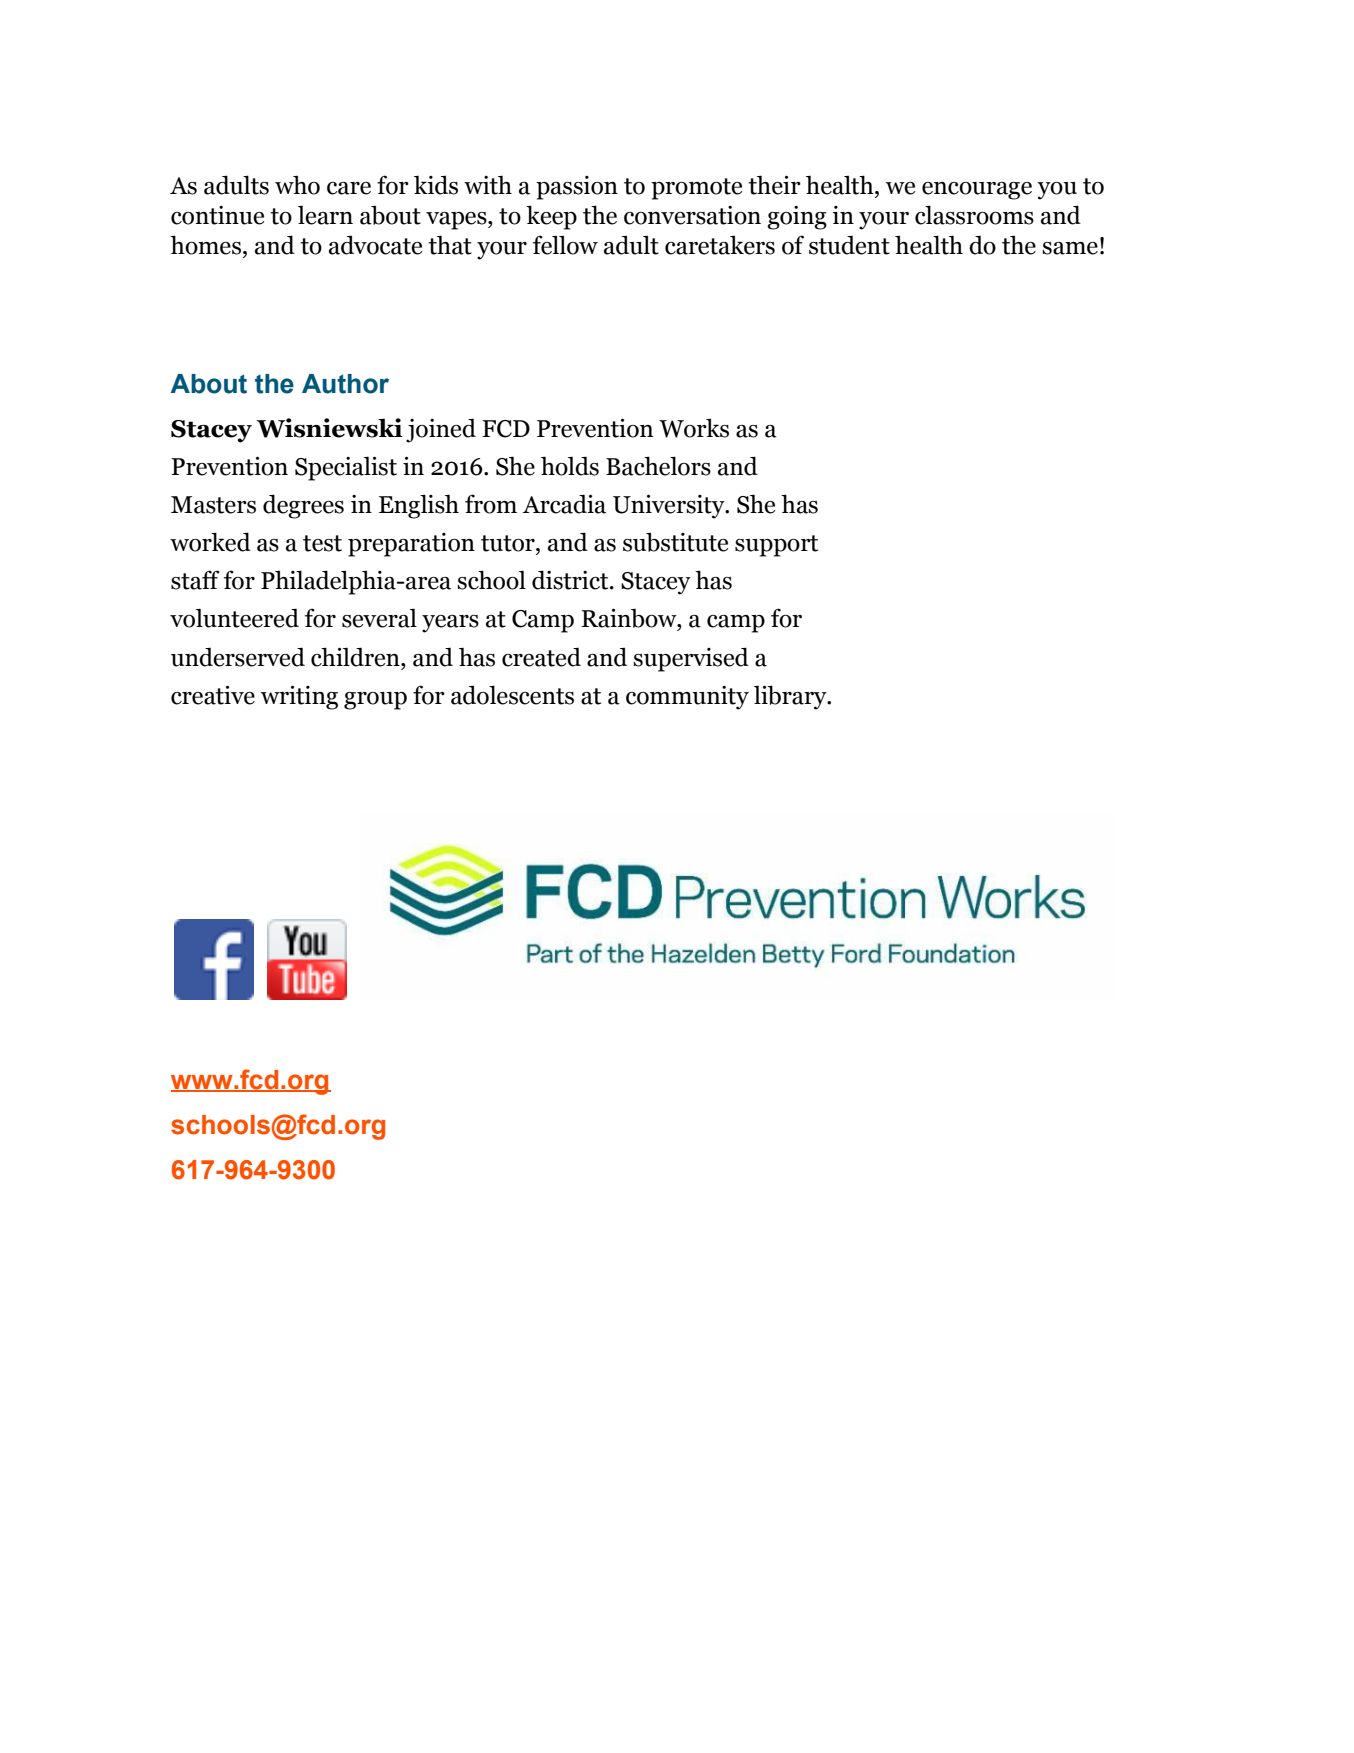 The height and width of the image is (1753, 1354). What do you see at coordinates (375, 245) in the image?
I see `advocate` at bounding box center [375, 245].
